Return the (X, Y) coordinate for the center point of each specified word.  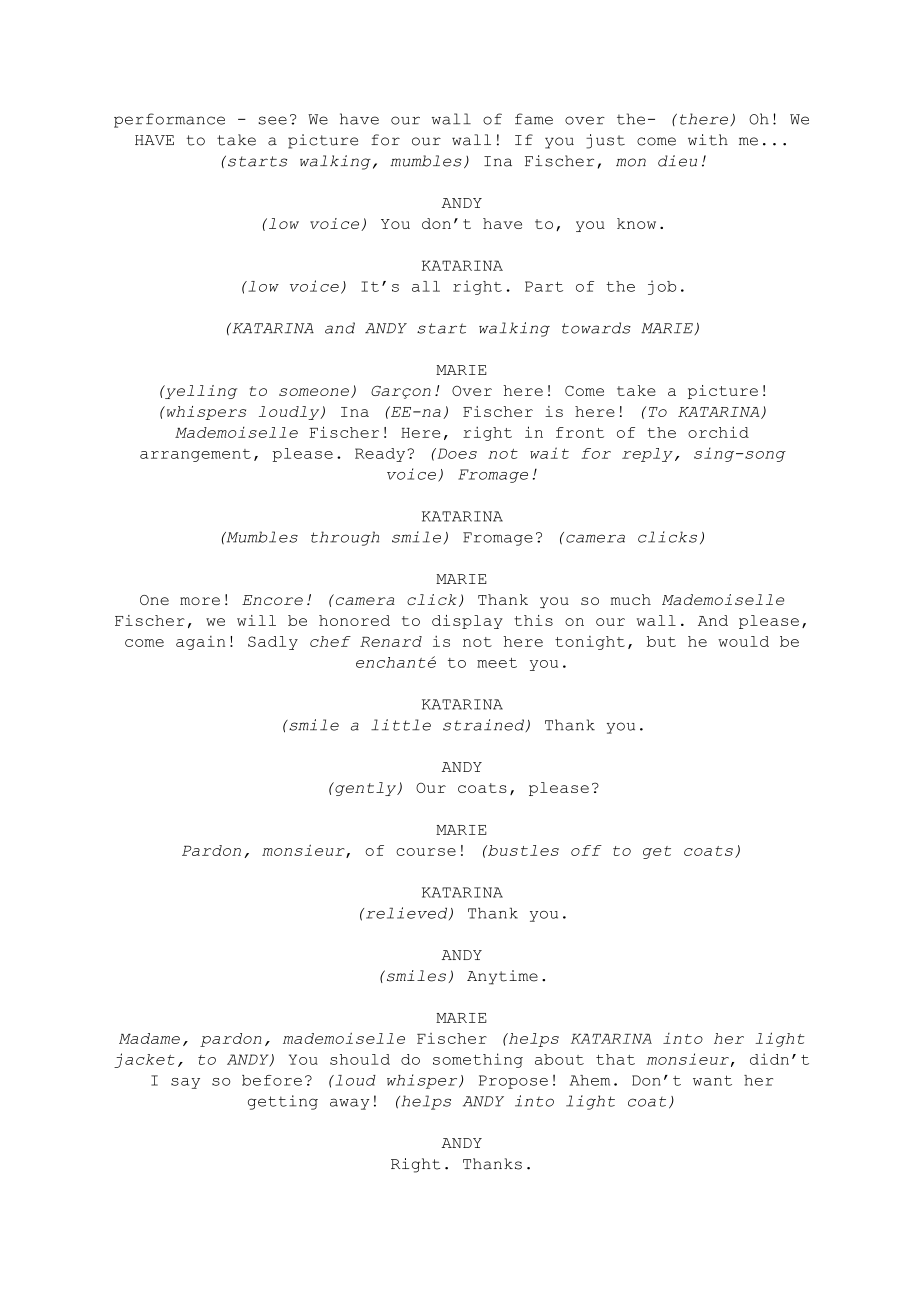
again (200, 643)
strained (484, 725)
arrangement (195, 455)
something (478, 1060)
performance (169, 120)
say (185, 1083)
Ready (380, 455)
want (712, 1080)
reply (647, 455)
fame (534, 119)
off (586, 850)
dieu (677, 161)
